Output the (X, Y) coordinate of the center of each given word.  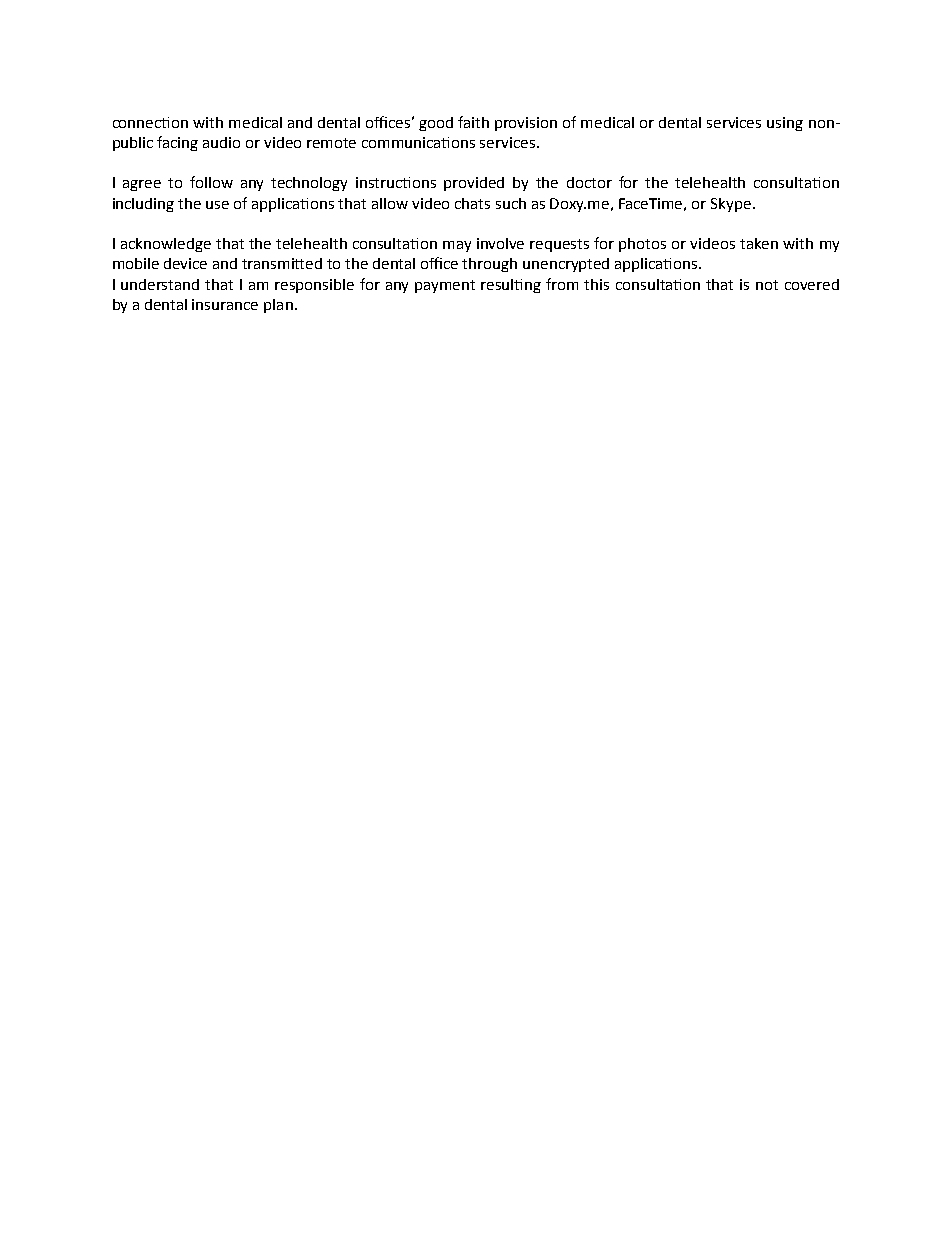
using (785, 124)
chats (472, 203)
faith (473, 122)
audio (221, 142)
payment (445, 286)
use (217, 205)
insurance (225, 304)
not (767, 285)
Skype (731, 205)
